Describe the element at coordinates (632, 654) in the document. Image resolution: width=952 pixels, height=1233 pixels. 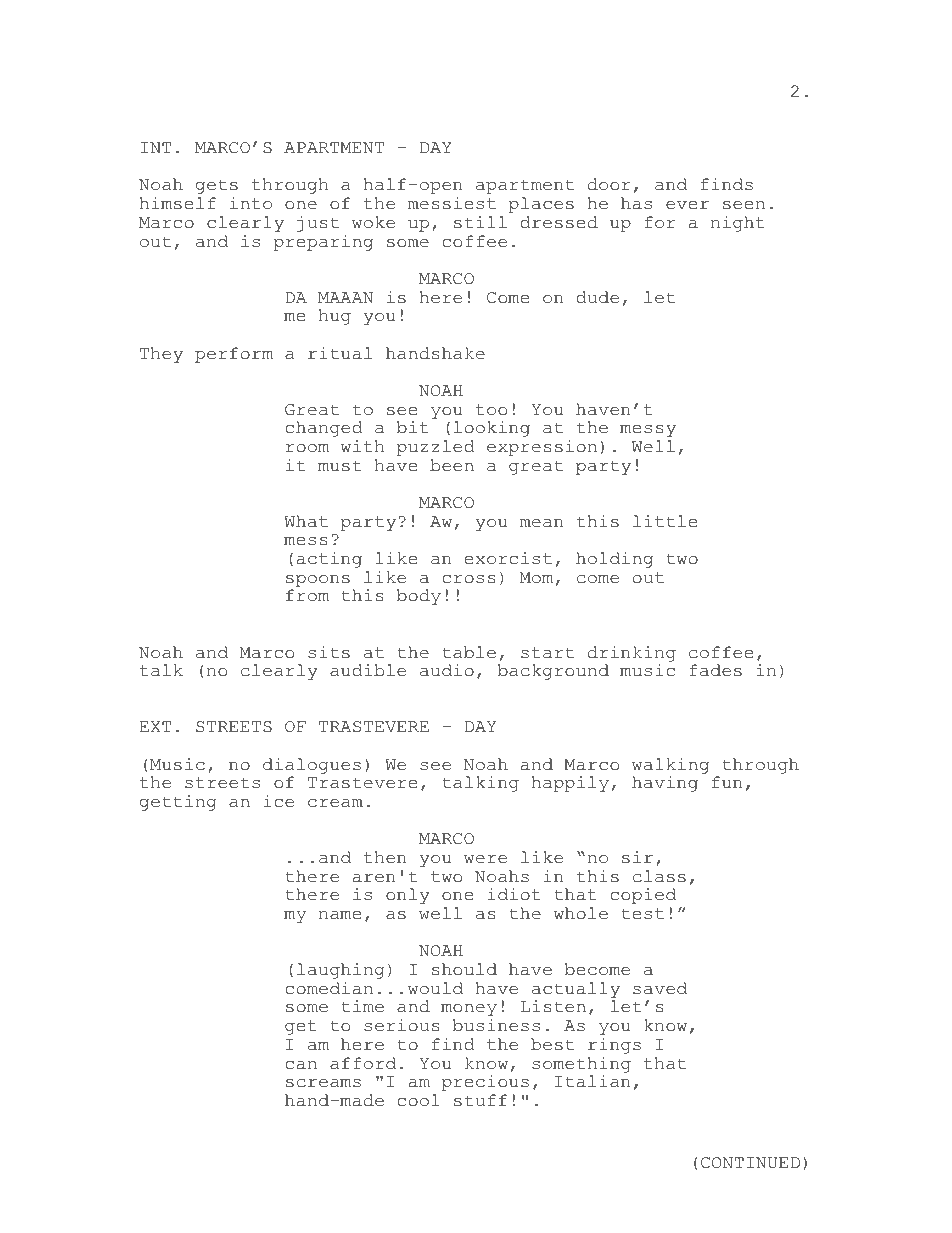
I see `drinking` at that location.
